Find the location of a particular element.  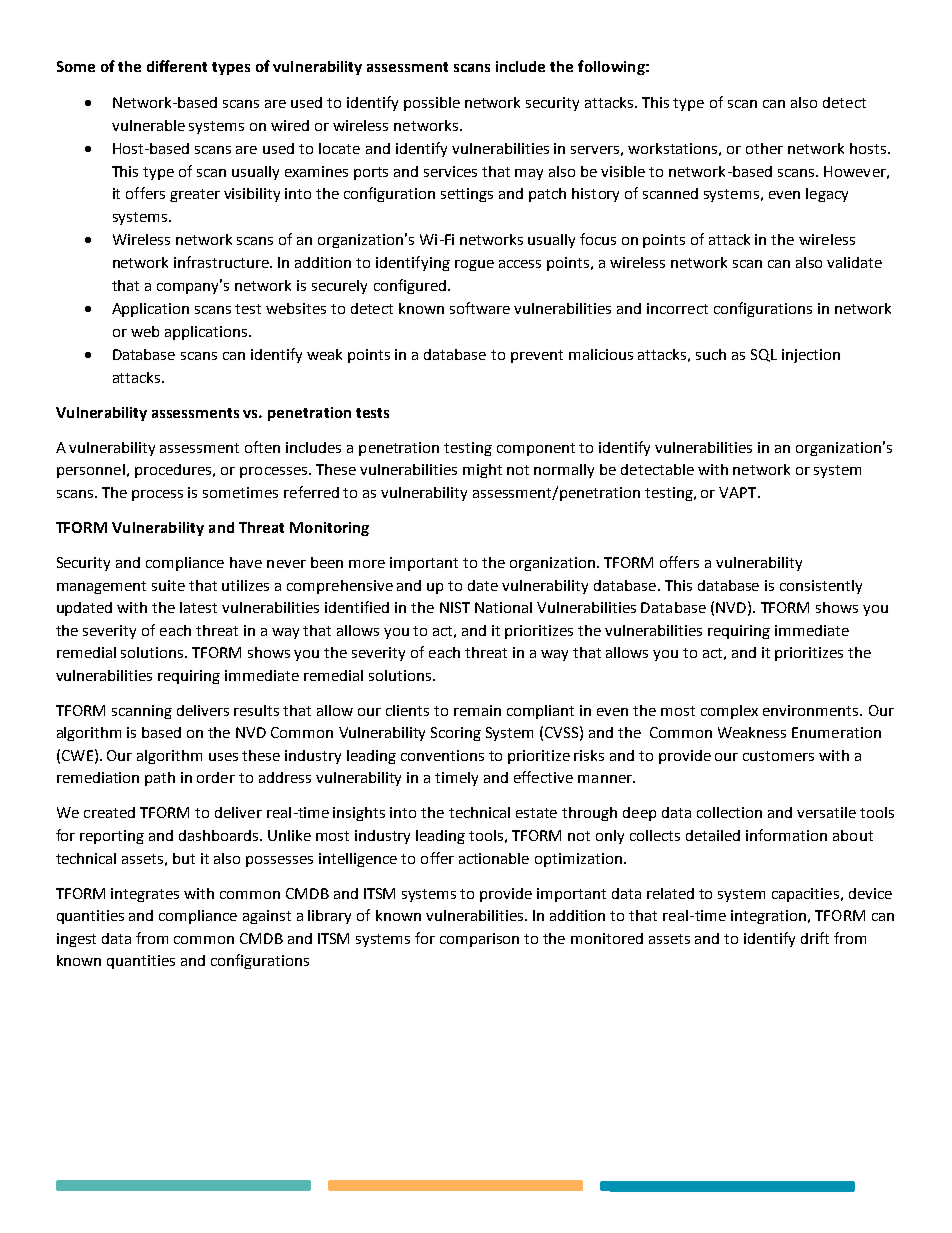

integrates is located at coordinates (145, 895).
